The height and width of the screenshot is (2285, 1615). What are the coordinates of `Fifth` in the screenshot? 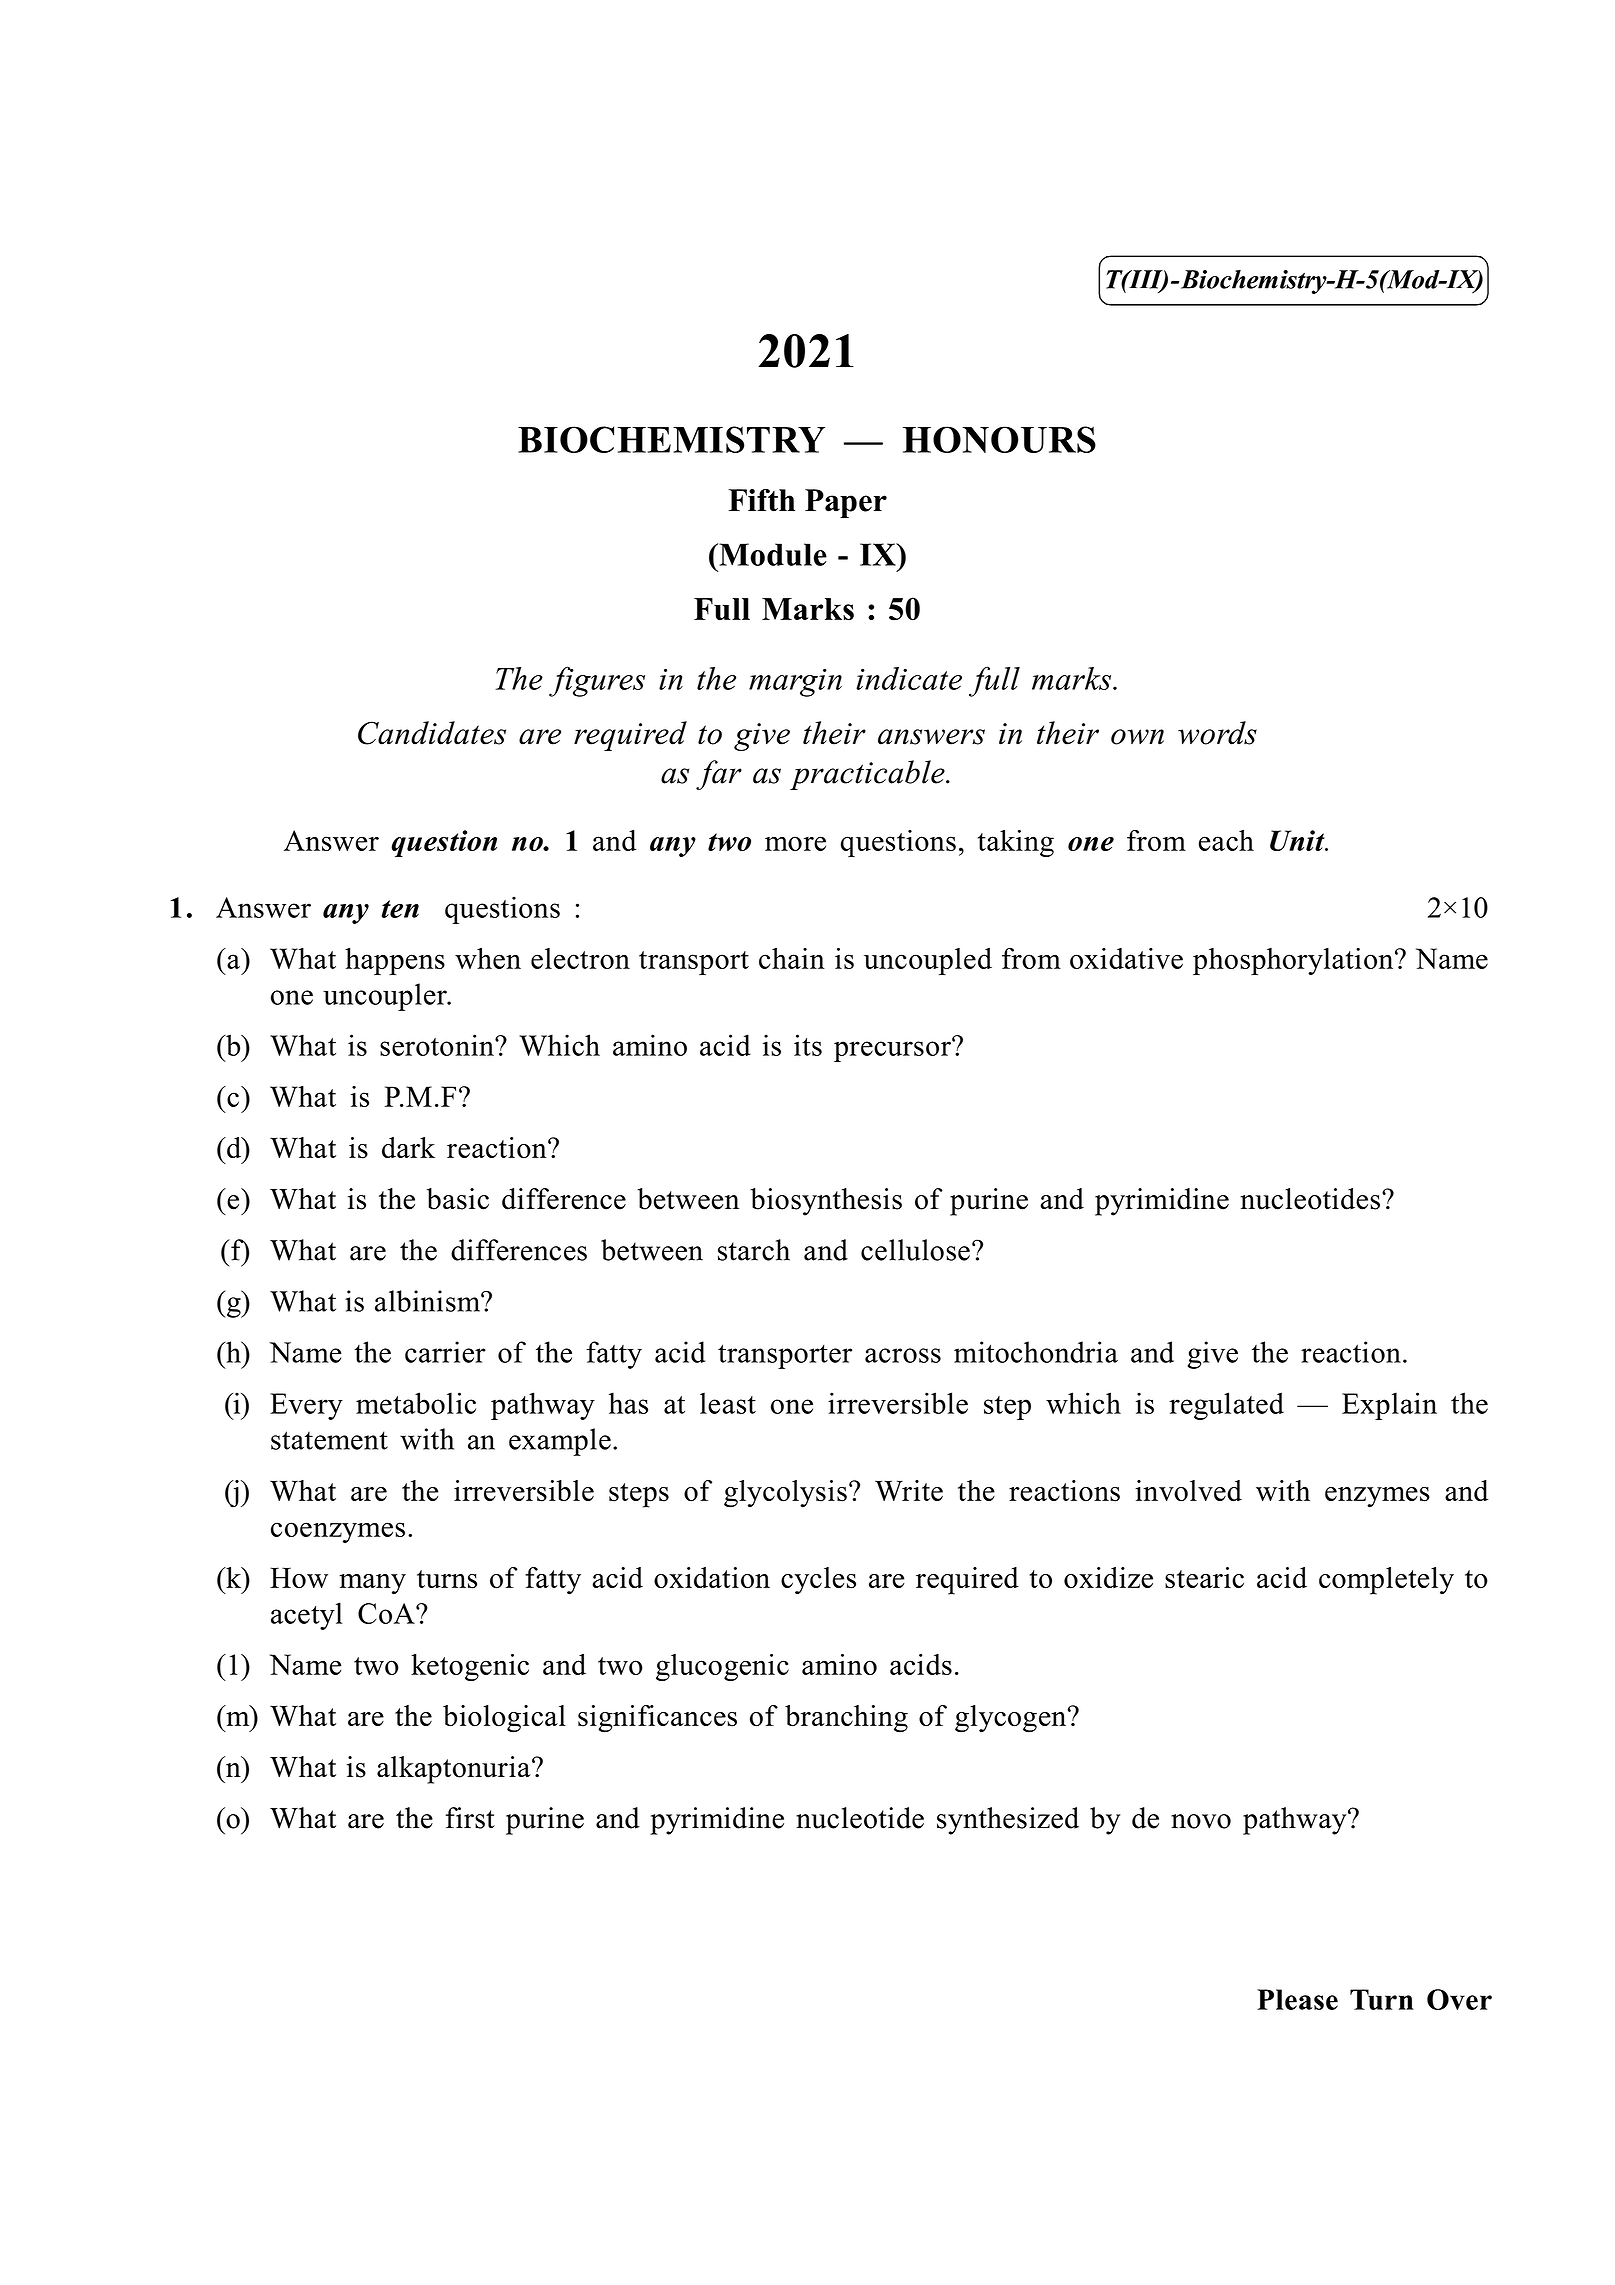 It's located at (761, 500).
